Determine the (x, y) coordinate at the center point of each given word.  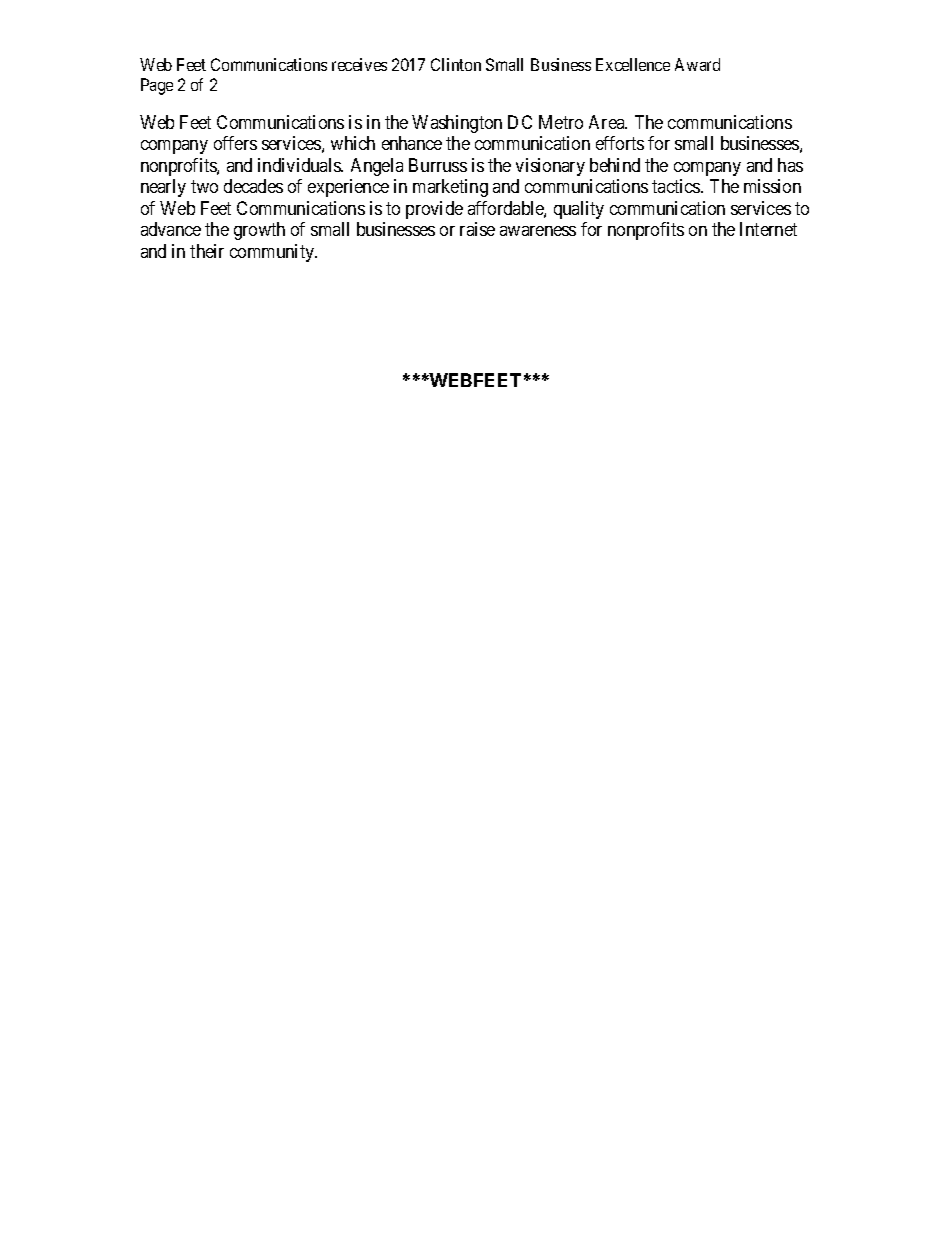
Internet (768, 229)
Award (697, 64)
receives (359, 64)
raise (477, 229)
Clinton (456, 64)
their (207, 251)
